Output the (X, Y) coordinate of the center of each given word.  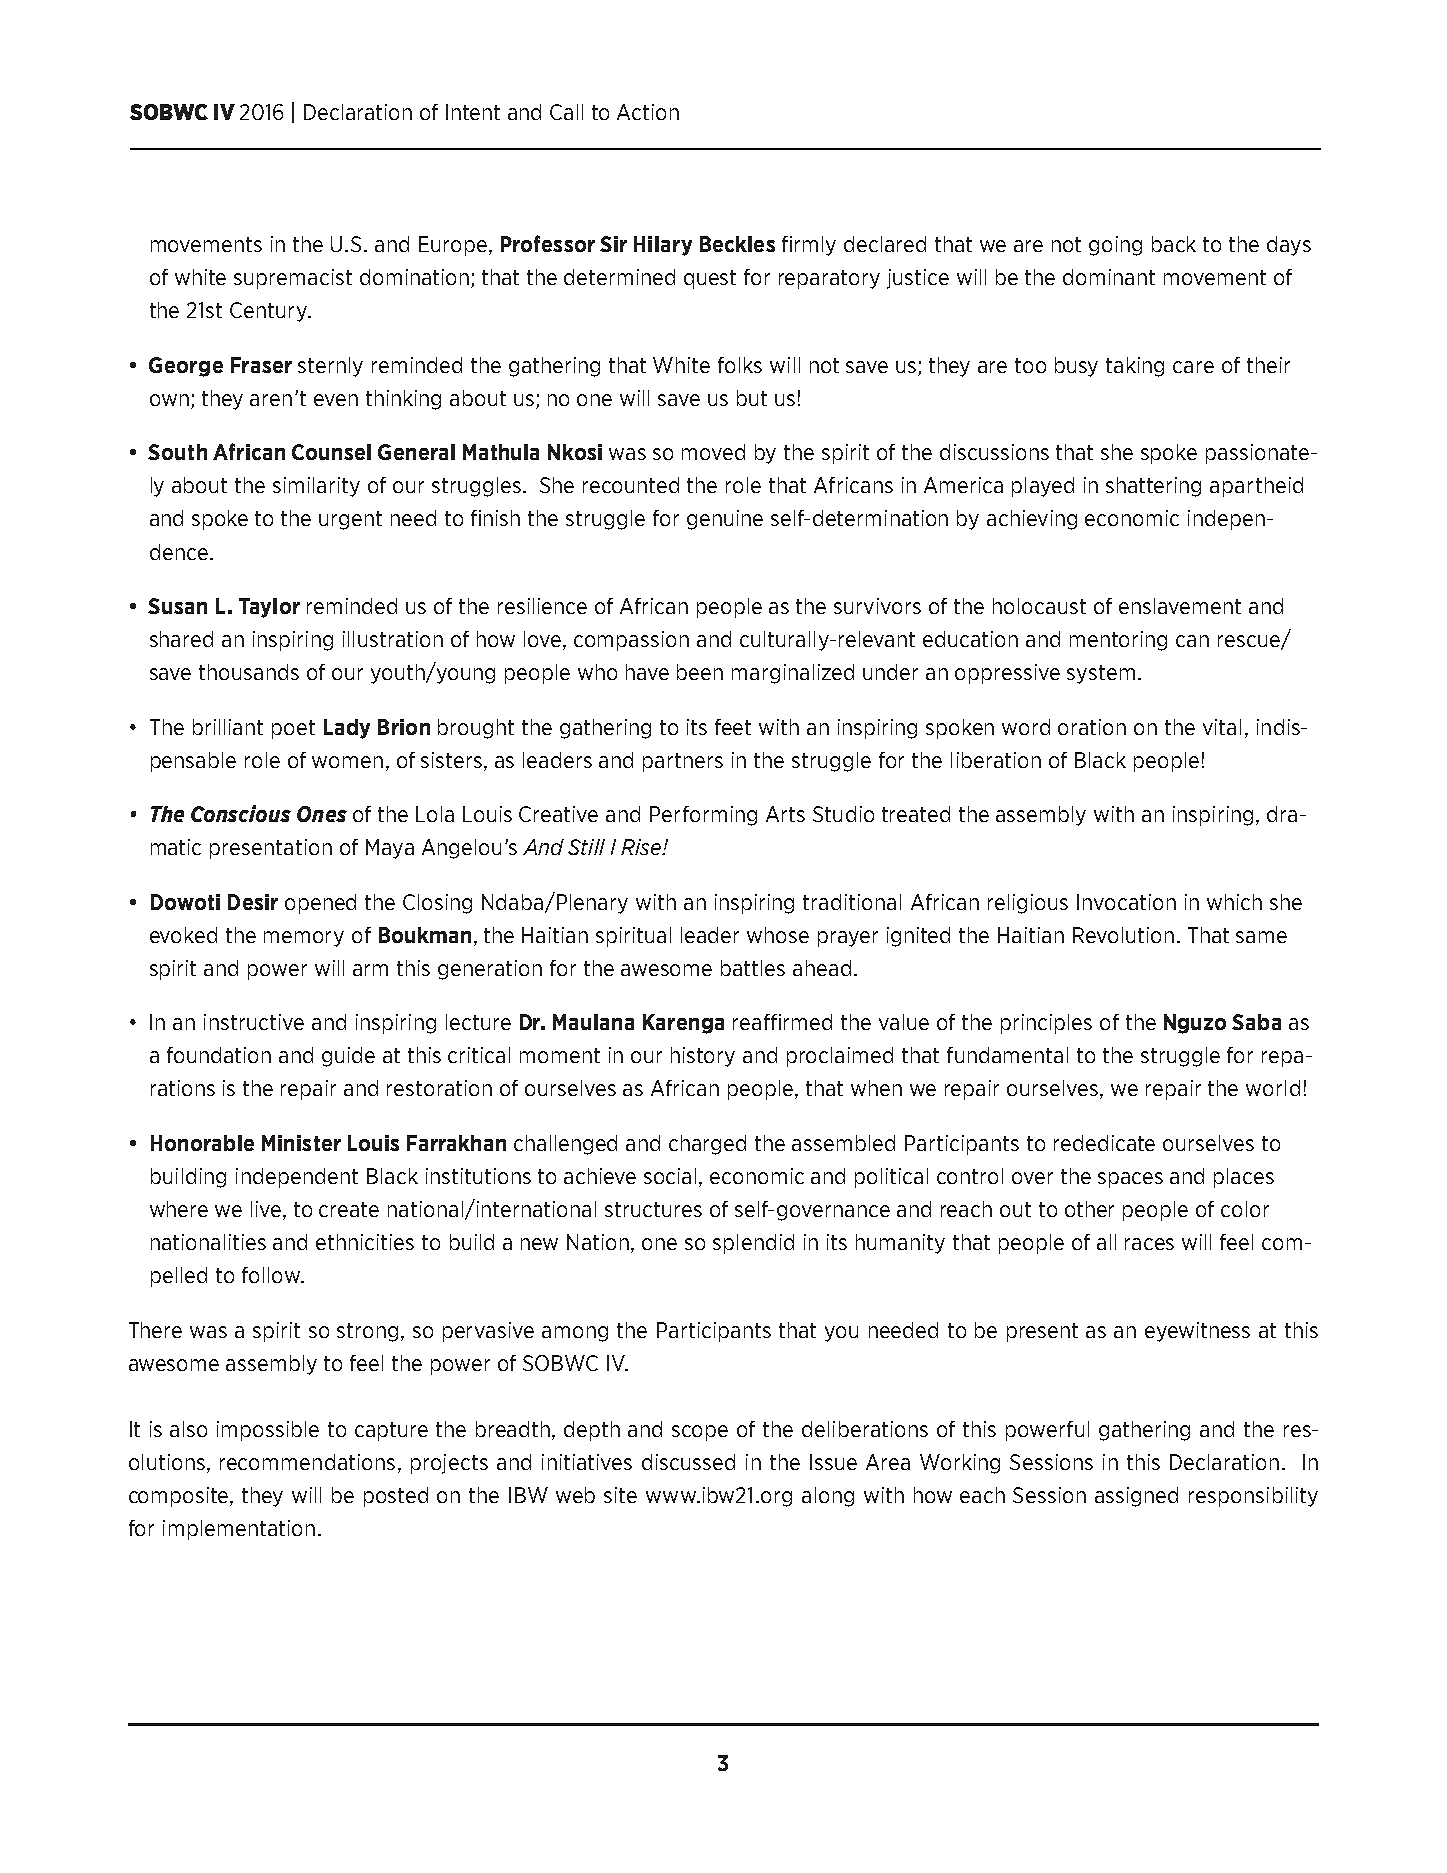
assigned (1136, 1497)
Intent (473, 112)
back (1174, 244)
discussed (688, 1462)
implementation (239, 1530)
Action (648, 112)
